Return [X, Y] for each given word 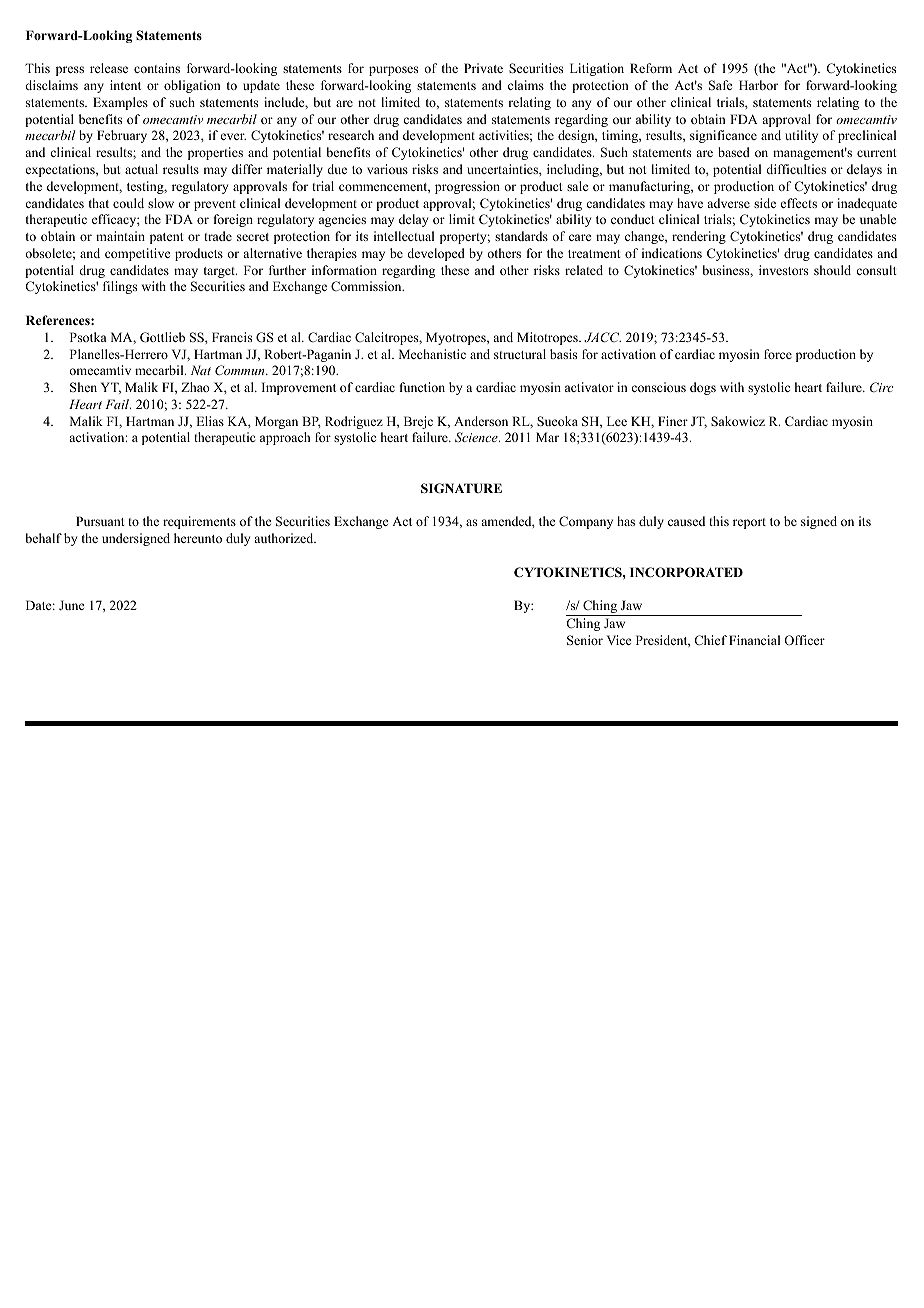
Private [483, 68]
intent [125, 85]
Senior [585, 640]
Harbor [758, 85]
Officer [804, 640]
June [72, 605]
